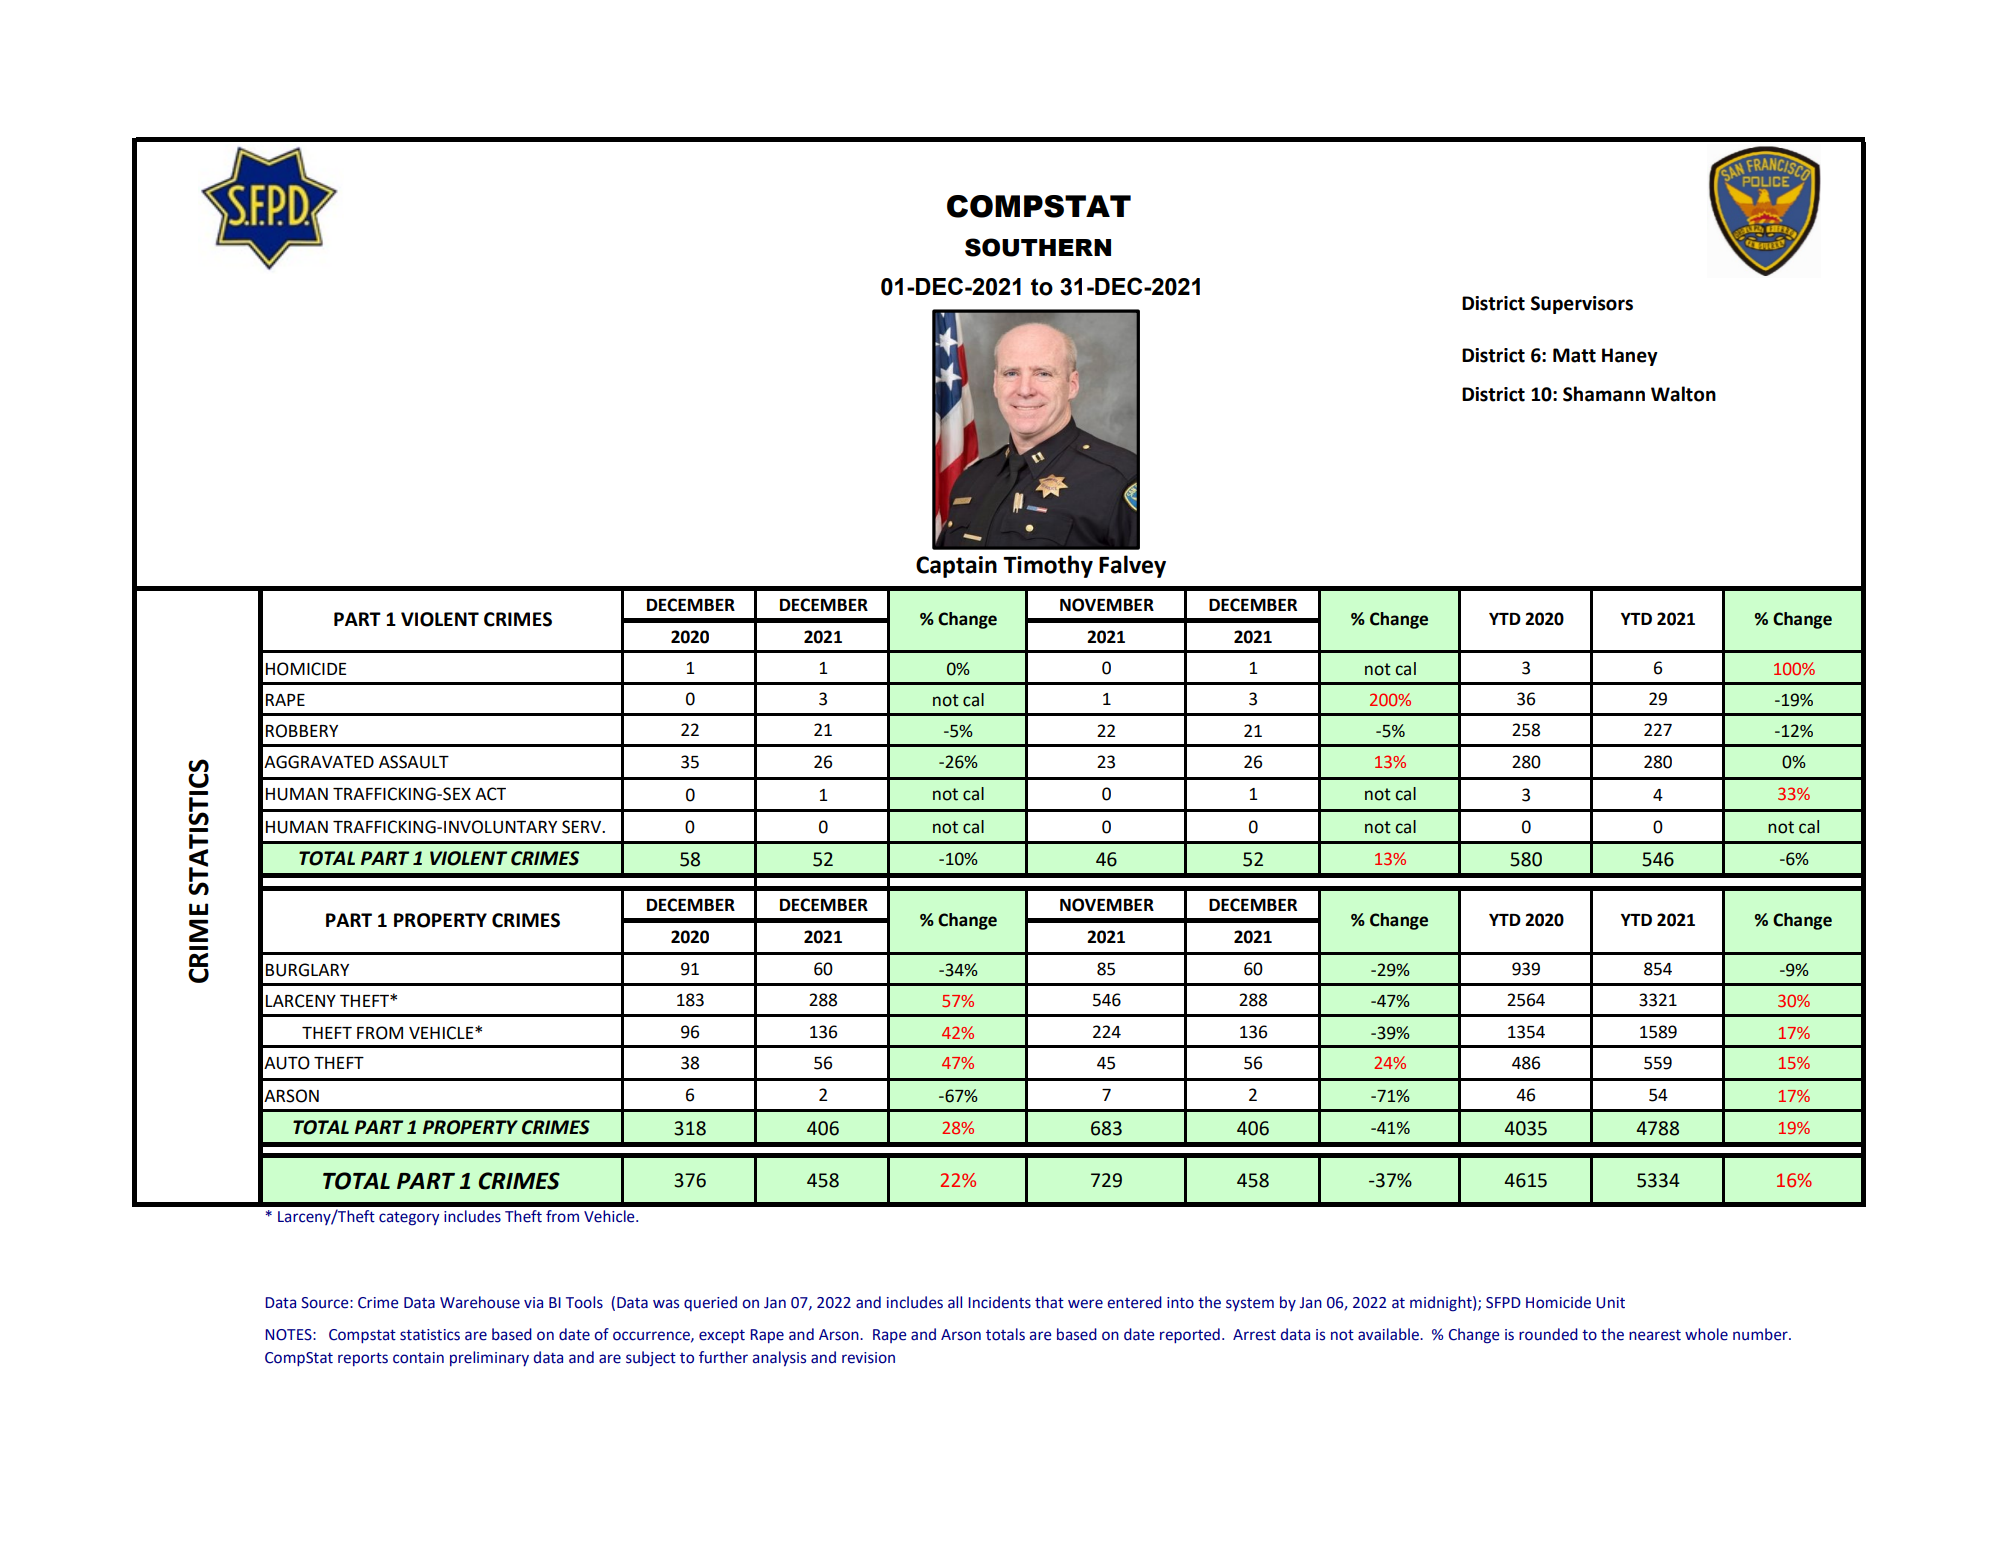  What do you see at coordinates (490, 794) in the screenshot?
I see `ACT` at bounding box center [490, 794].
